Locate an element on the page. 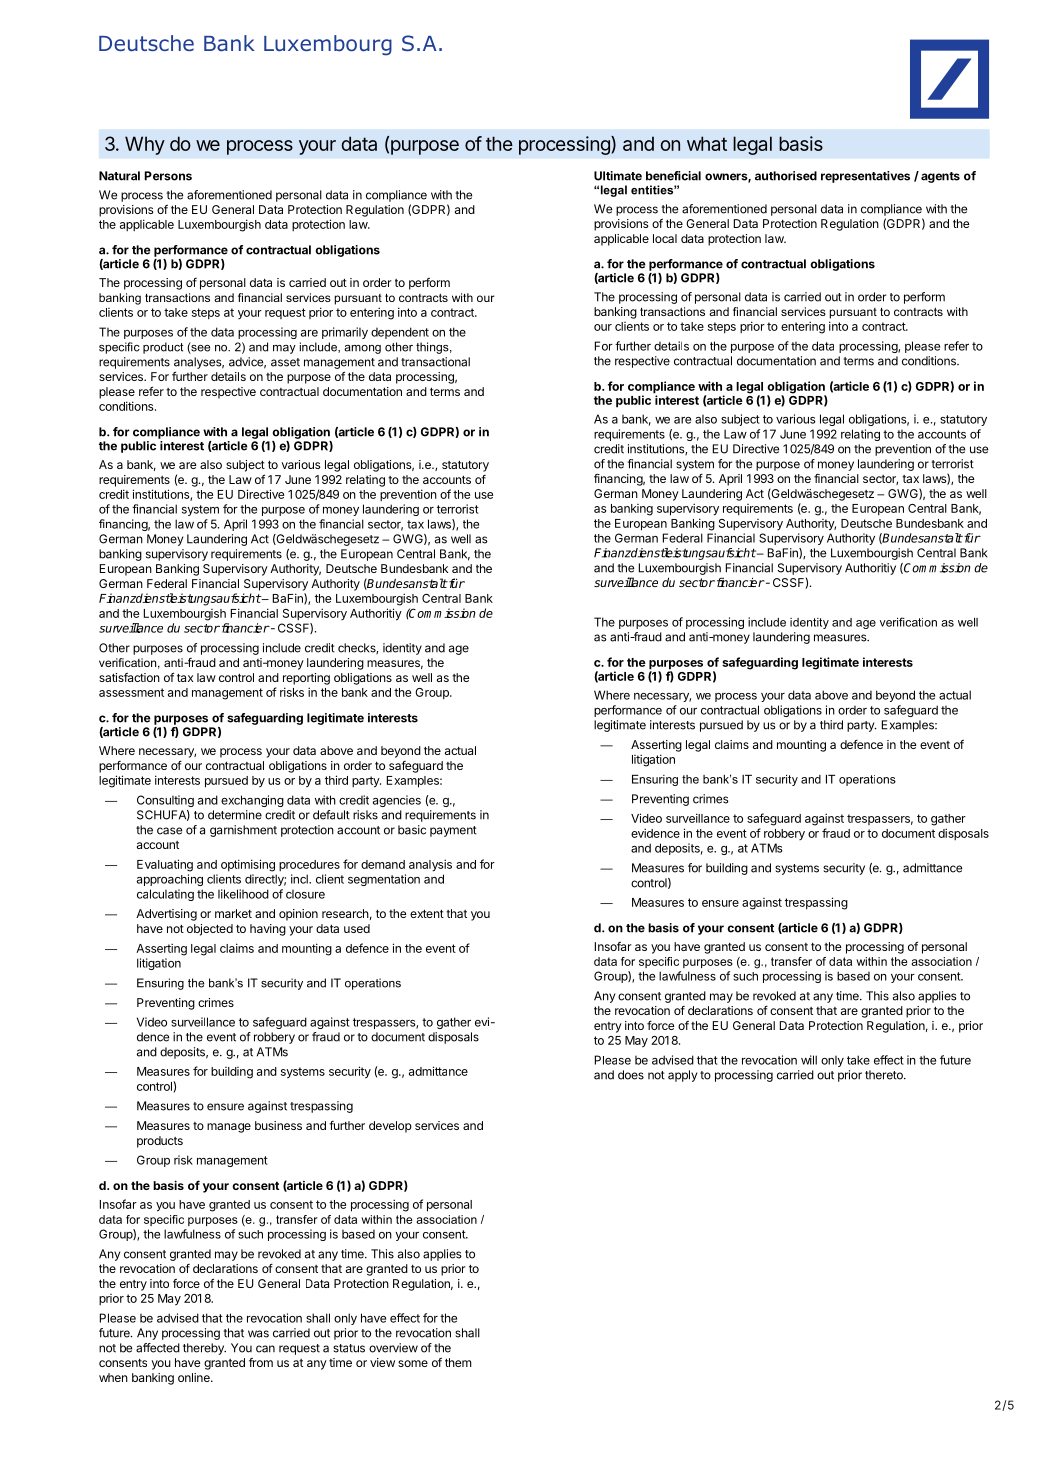 The width and height of the image is (1039, 1469). local is located at coordinates (665, 238).
